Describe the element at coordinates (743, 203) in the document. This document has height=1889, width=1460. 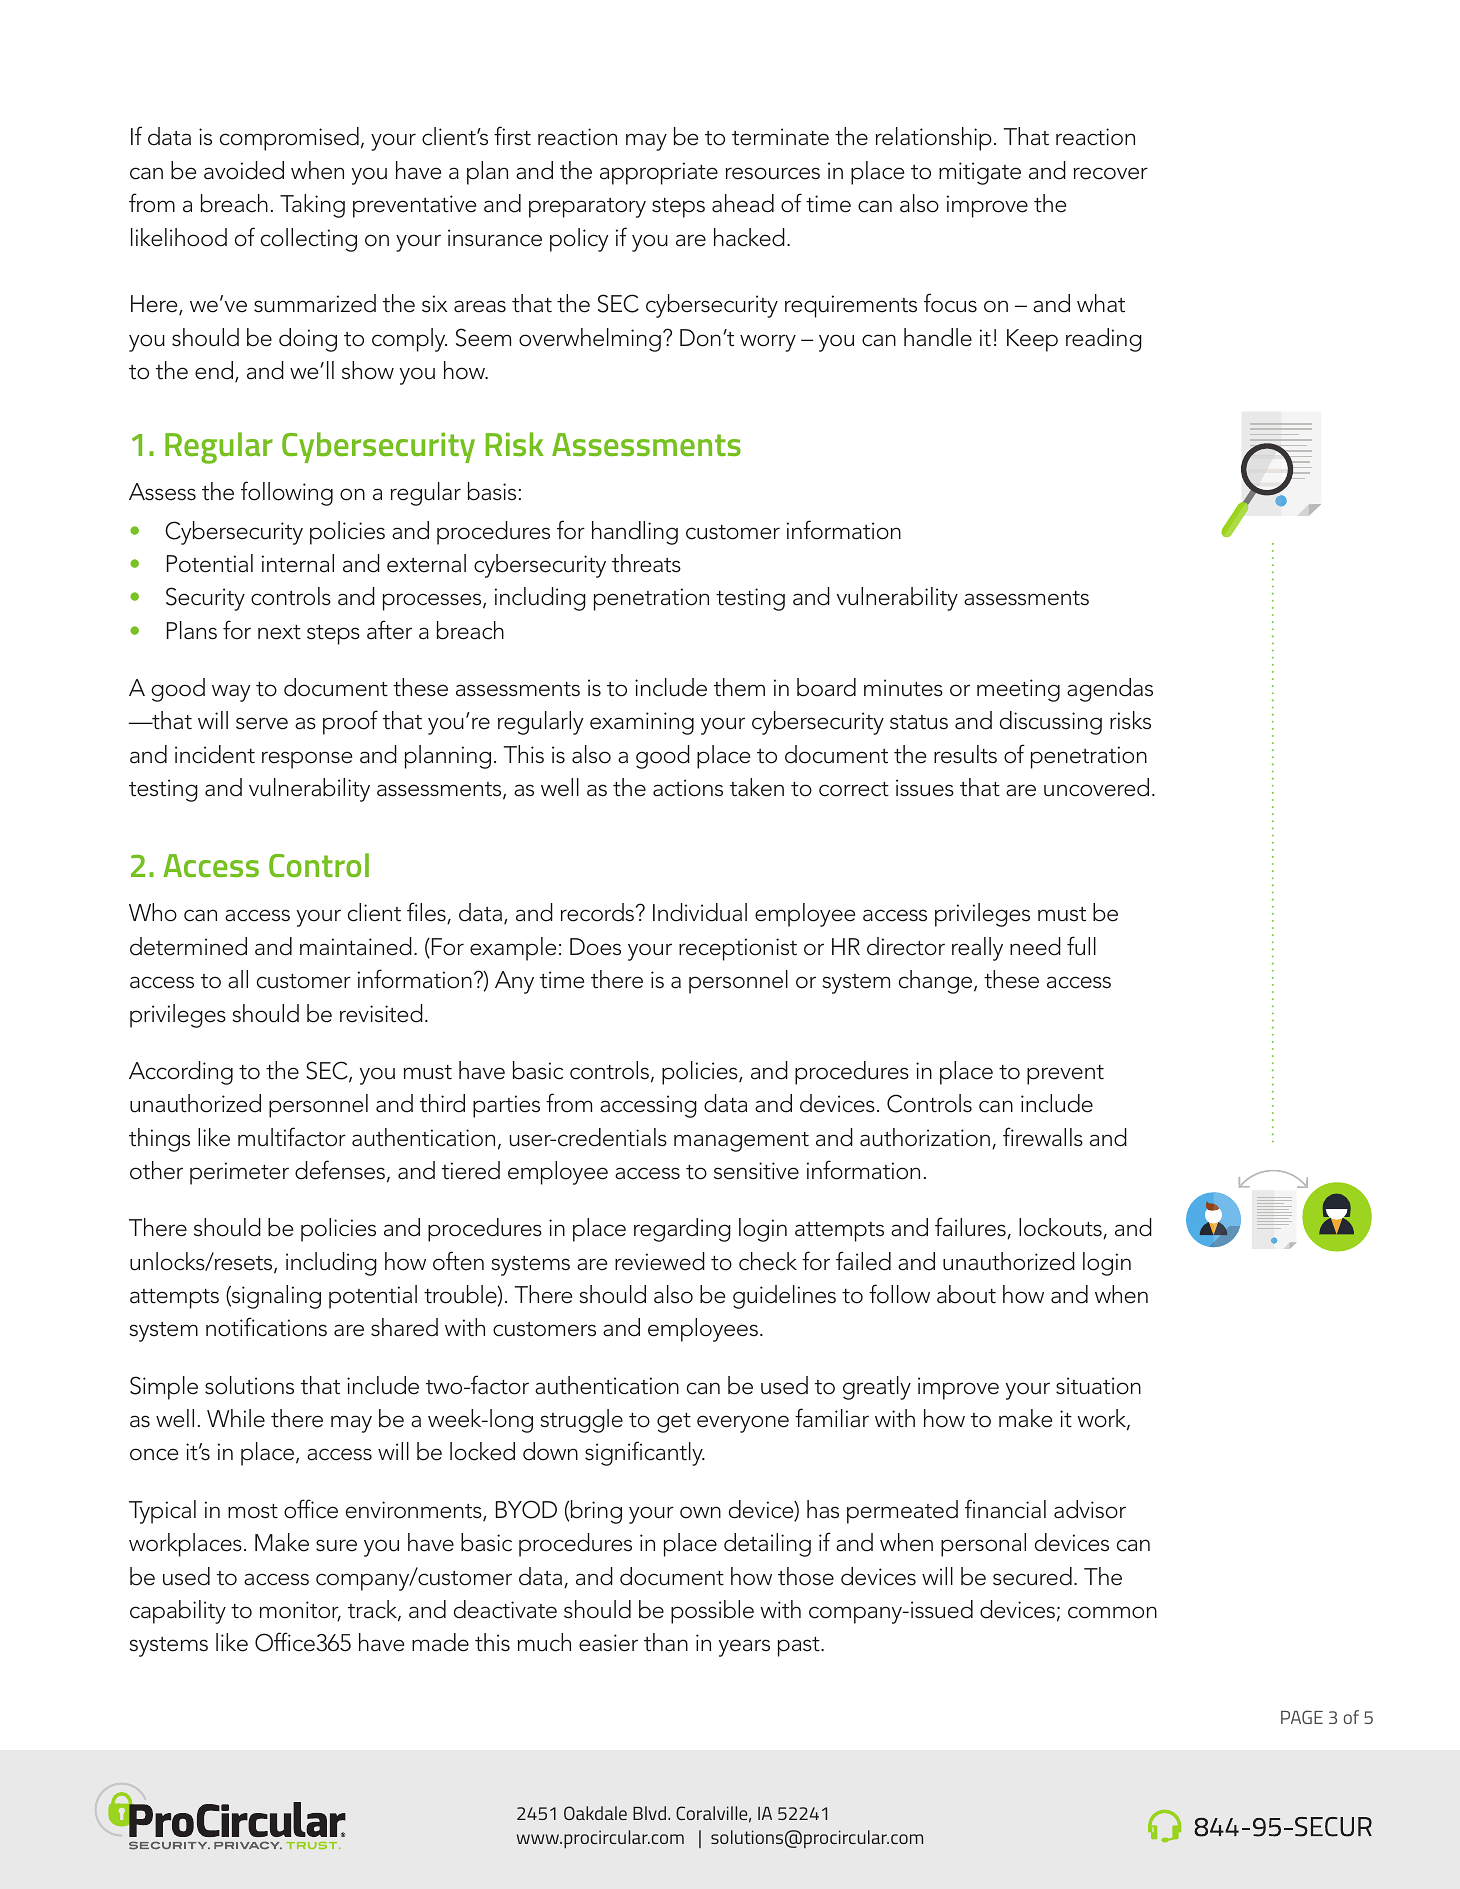
I see `ahead` at that location.
